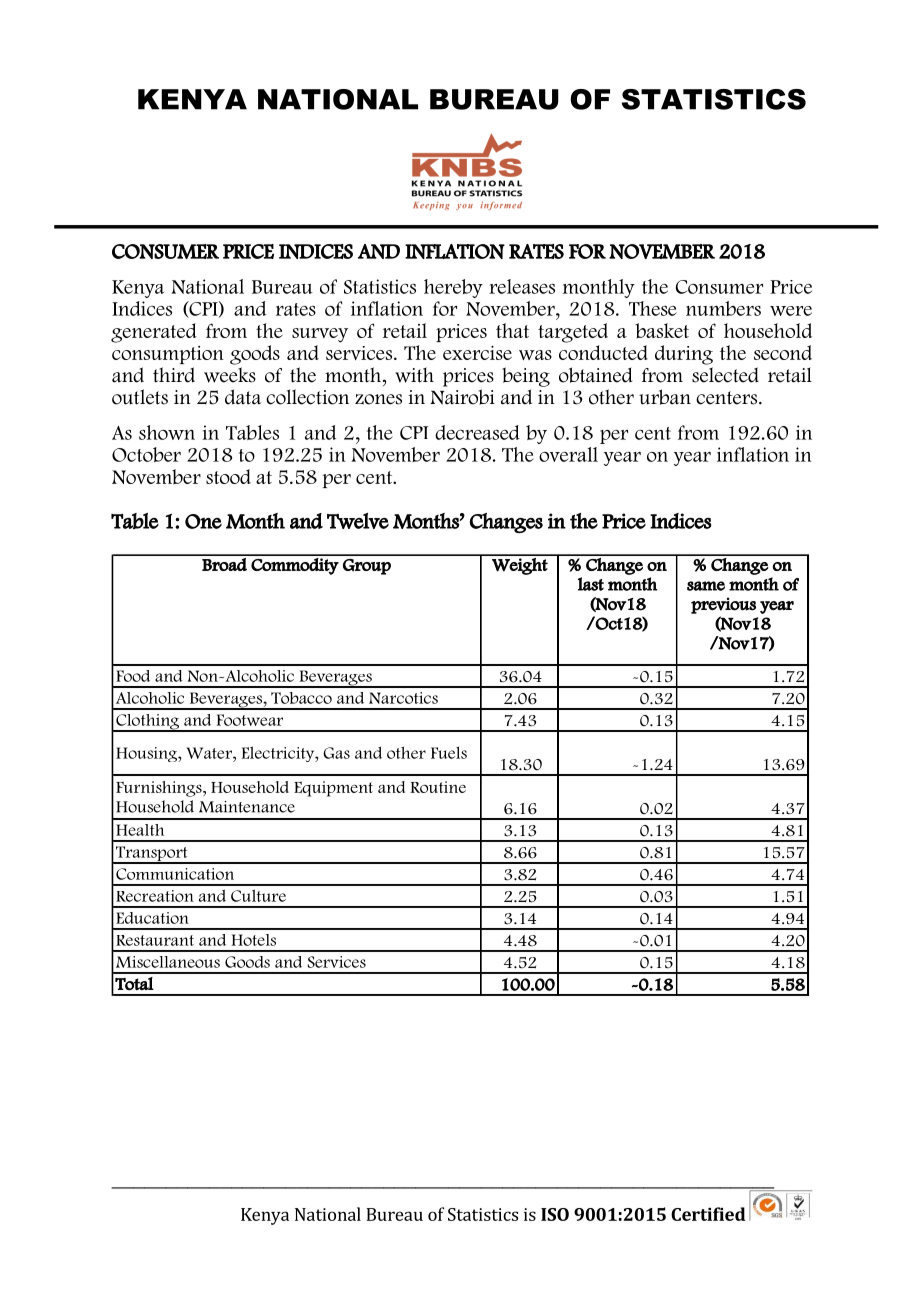 The width and height of the screenshot is (924, 1307). What do you see at coordinates (449, 753) in the screenshot?
I see `Fuels` at bounding box center [449, 753].
